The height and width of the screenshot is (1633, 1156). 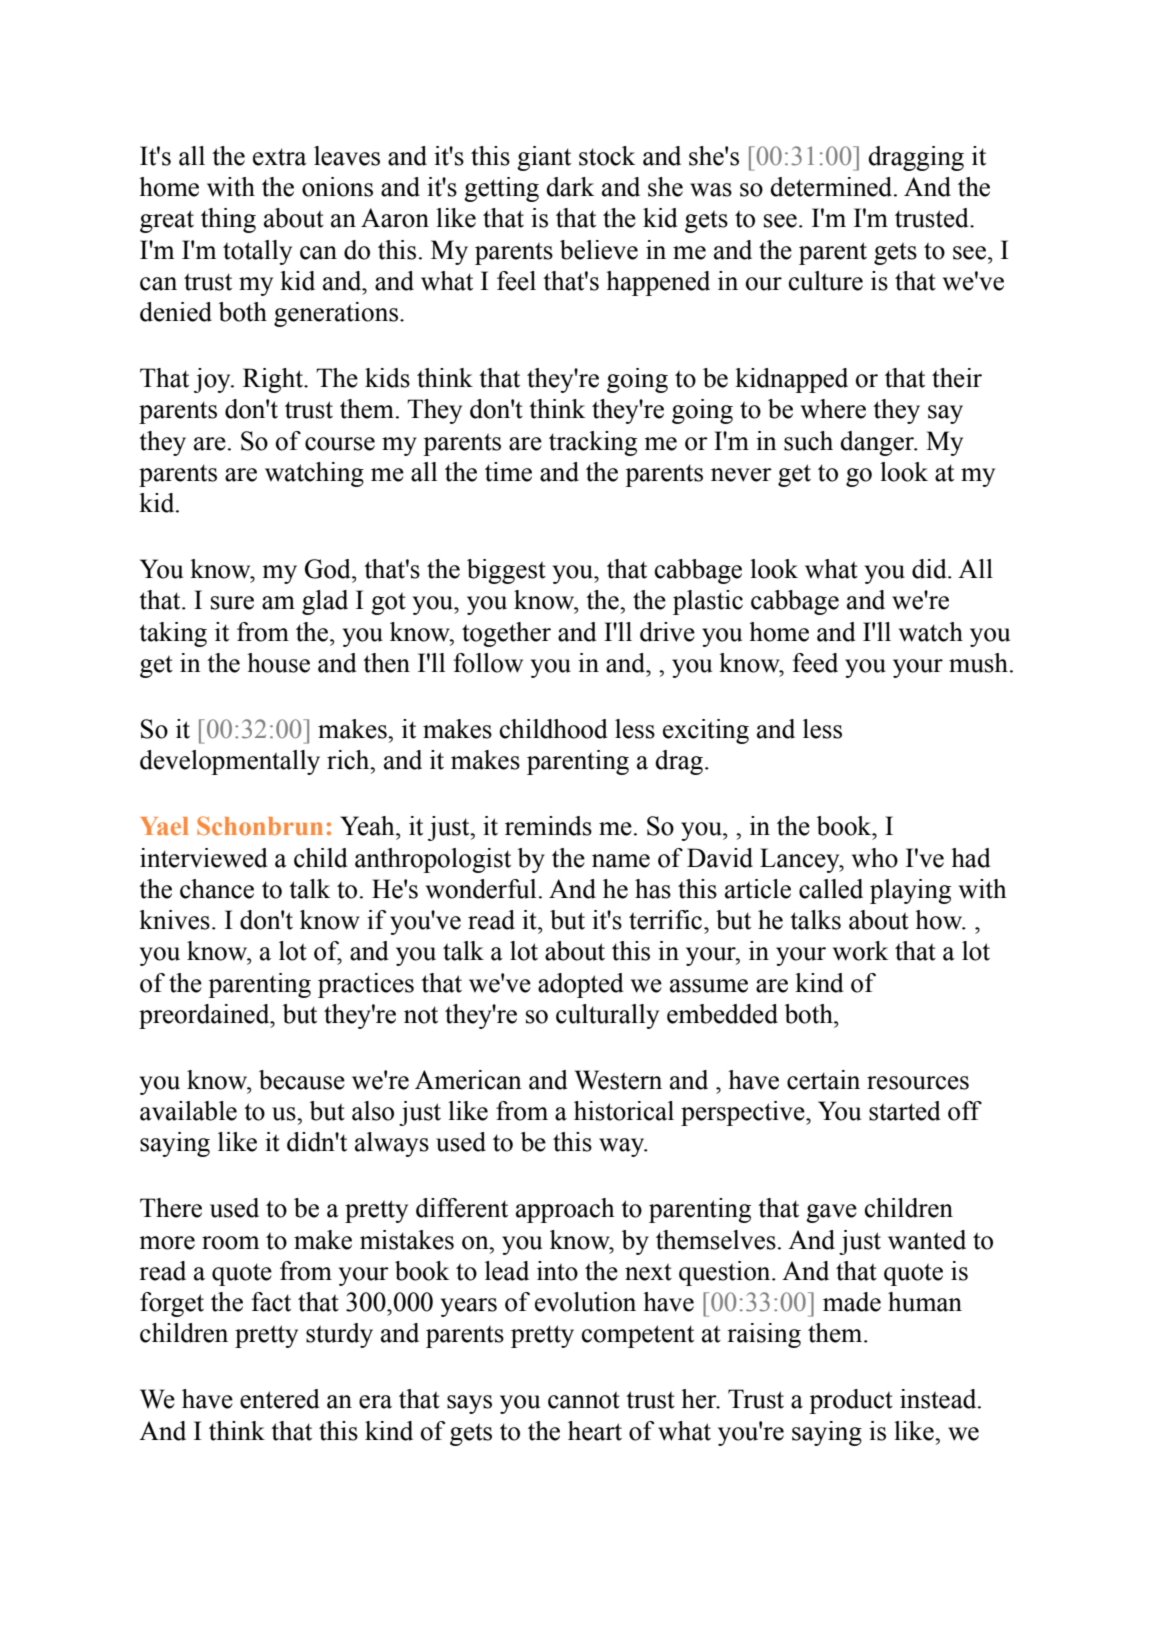 I want to click on developmentally, so click(x=230, y=762).
